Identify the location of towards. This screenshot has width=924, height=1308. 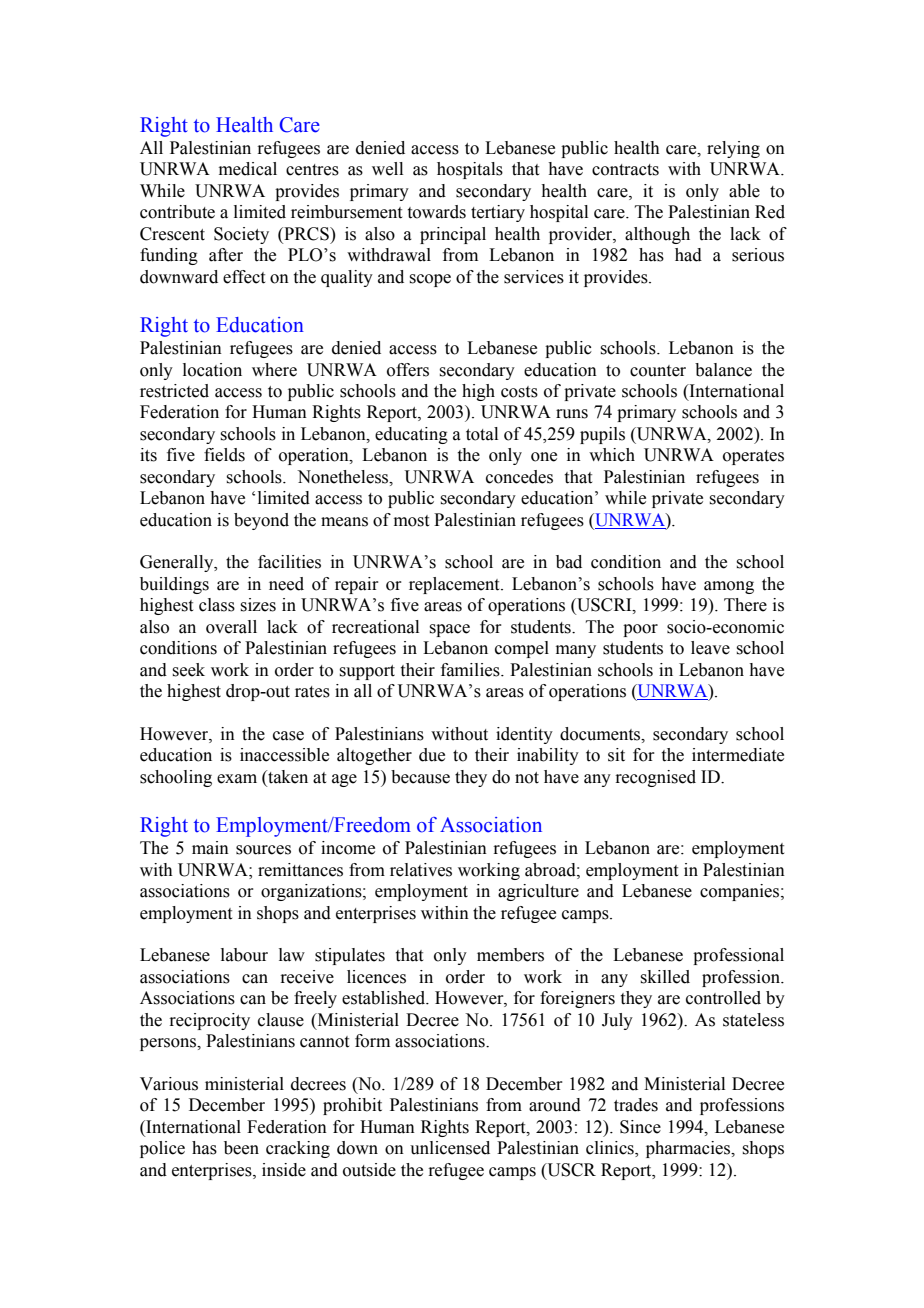
(437, 212).
